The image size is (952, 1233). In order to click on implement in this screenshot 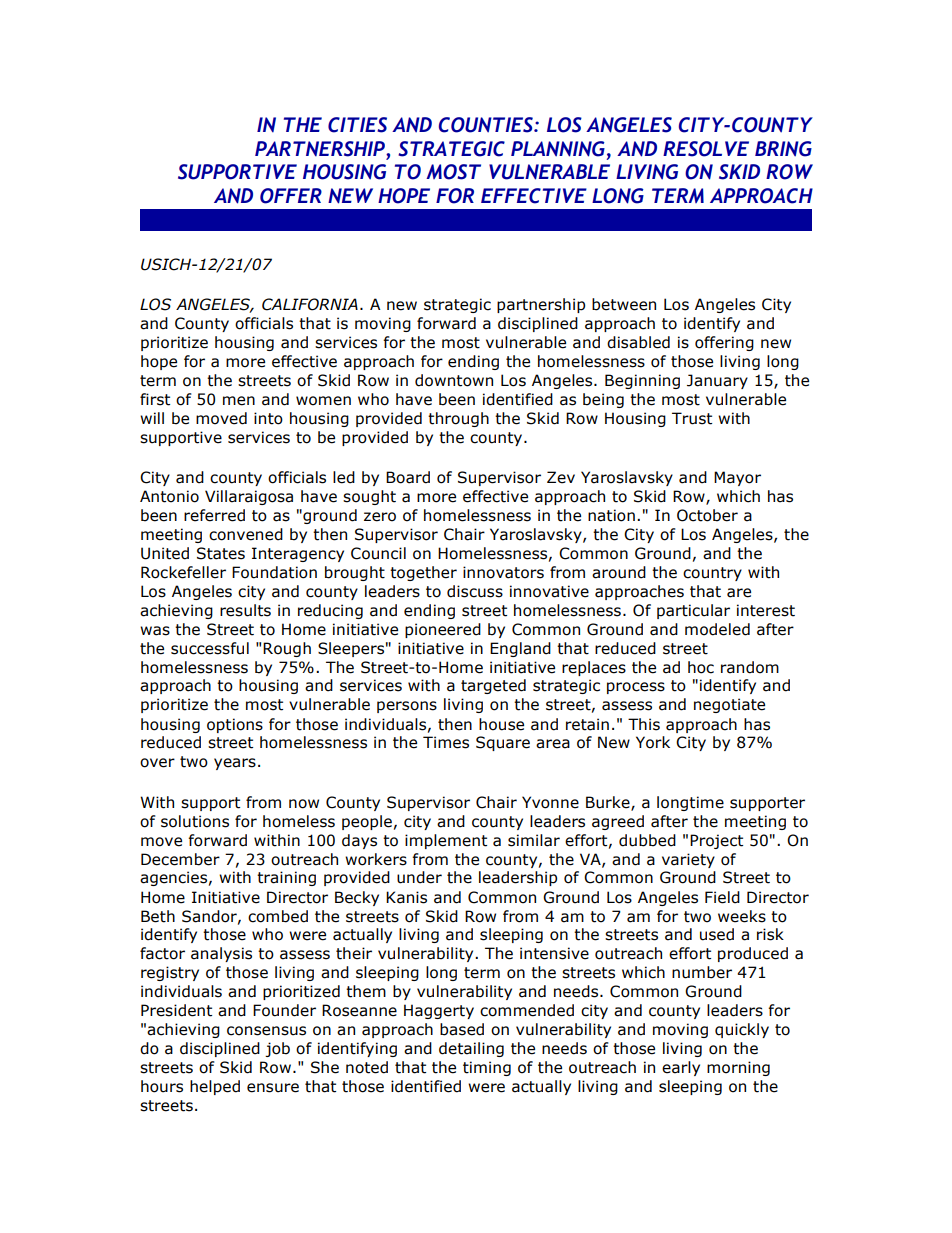, I will do `click(446, 841)`.
